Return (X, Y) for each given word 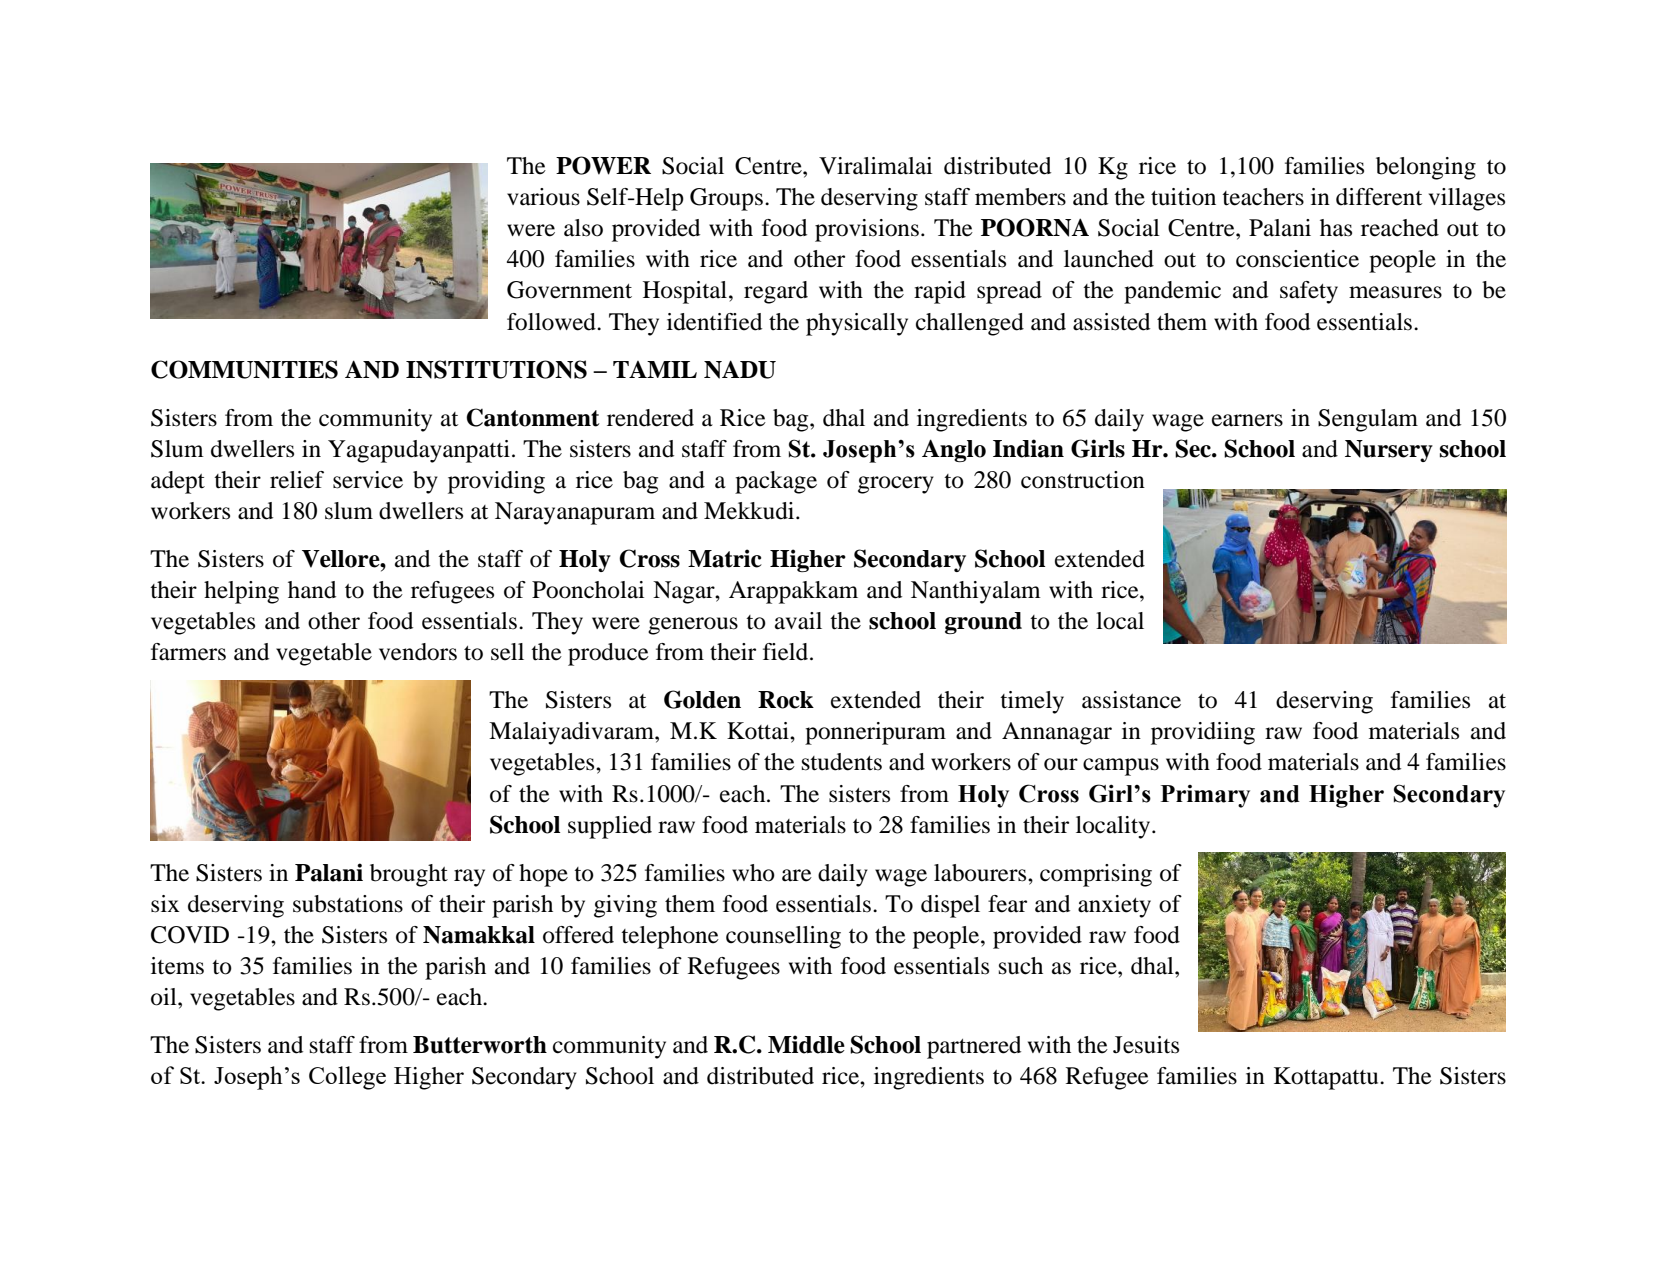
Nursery (1389, 451)
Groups (726, 199)
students (842, 762)
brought (409, 875)
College (347, 1078)
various (543, 197)
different (1379, 197)
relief (297, 480)
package (776, 482)
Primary (1205, 796)
